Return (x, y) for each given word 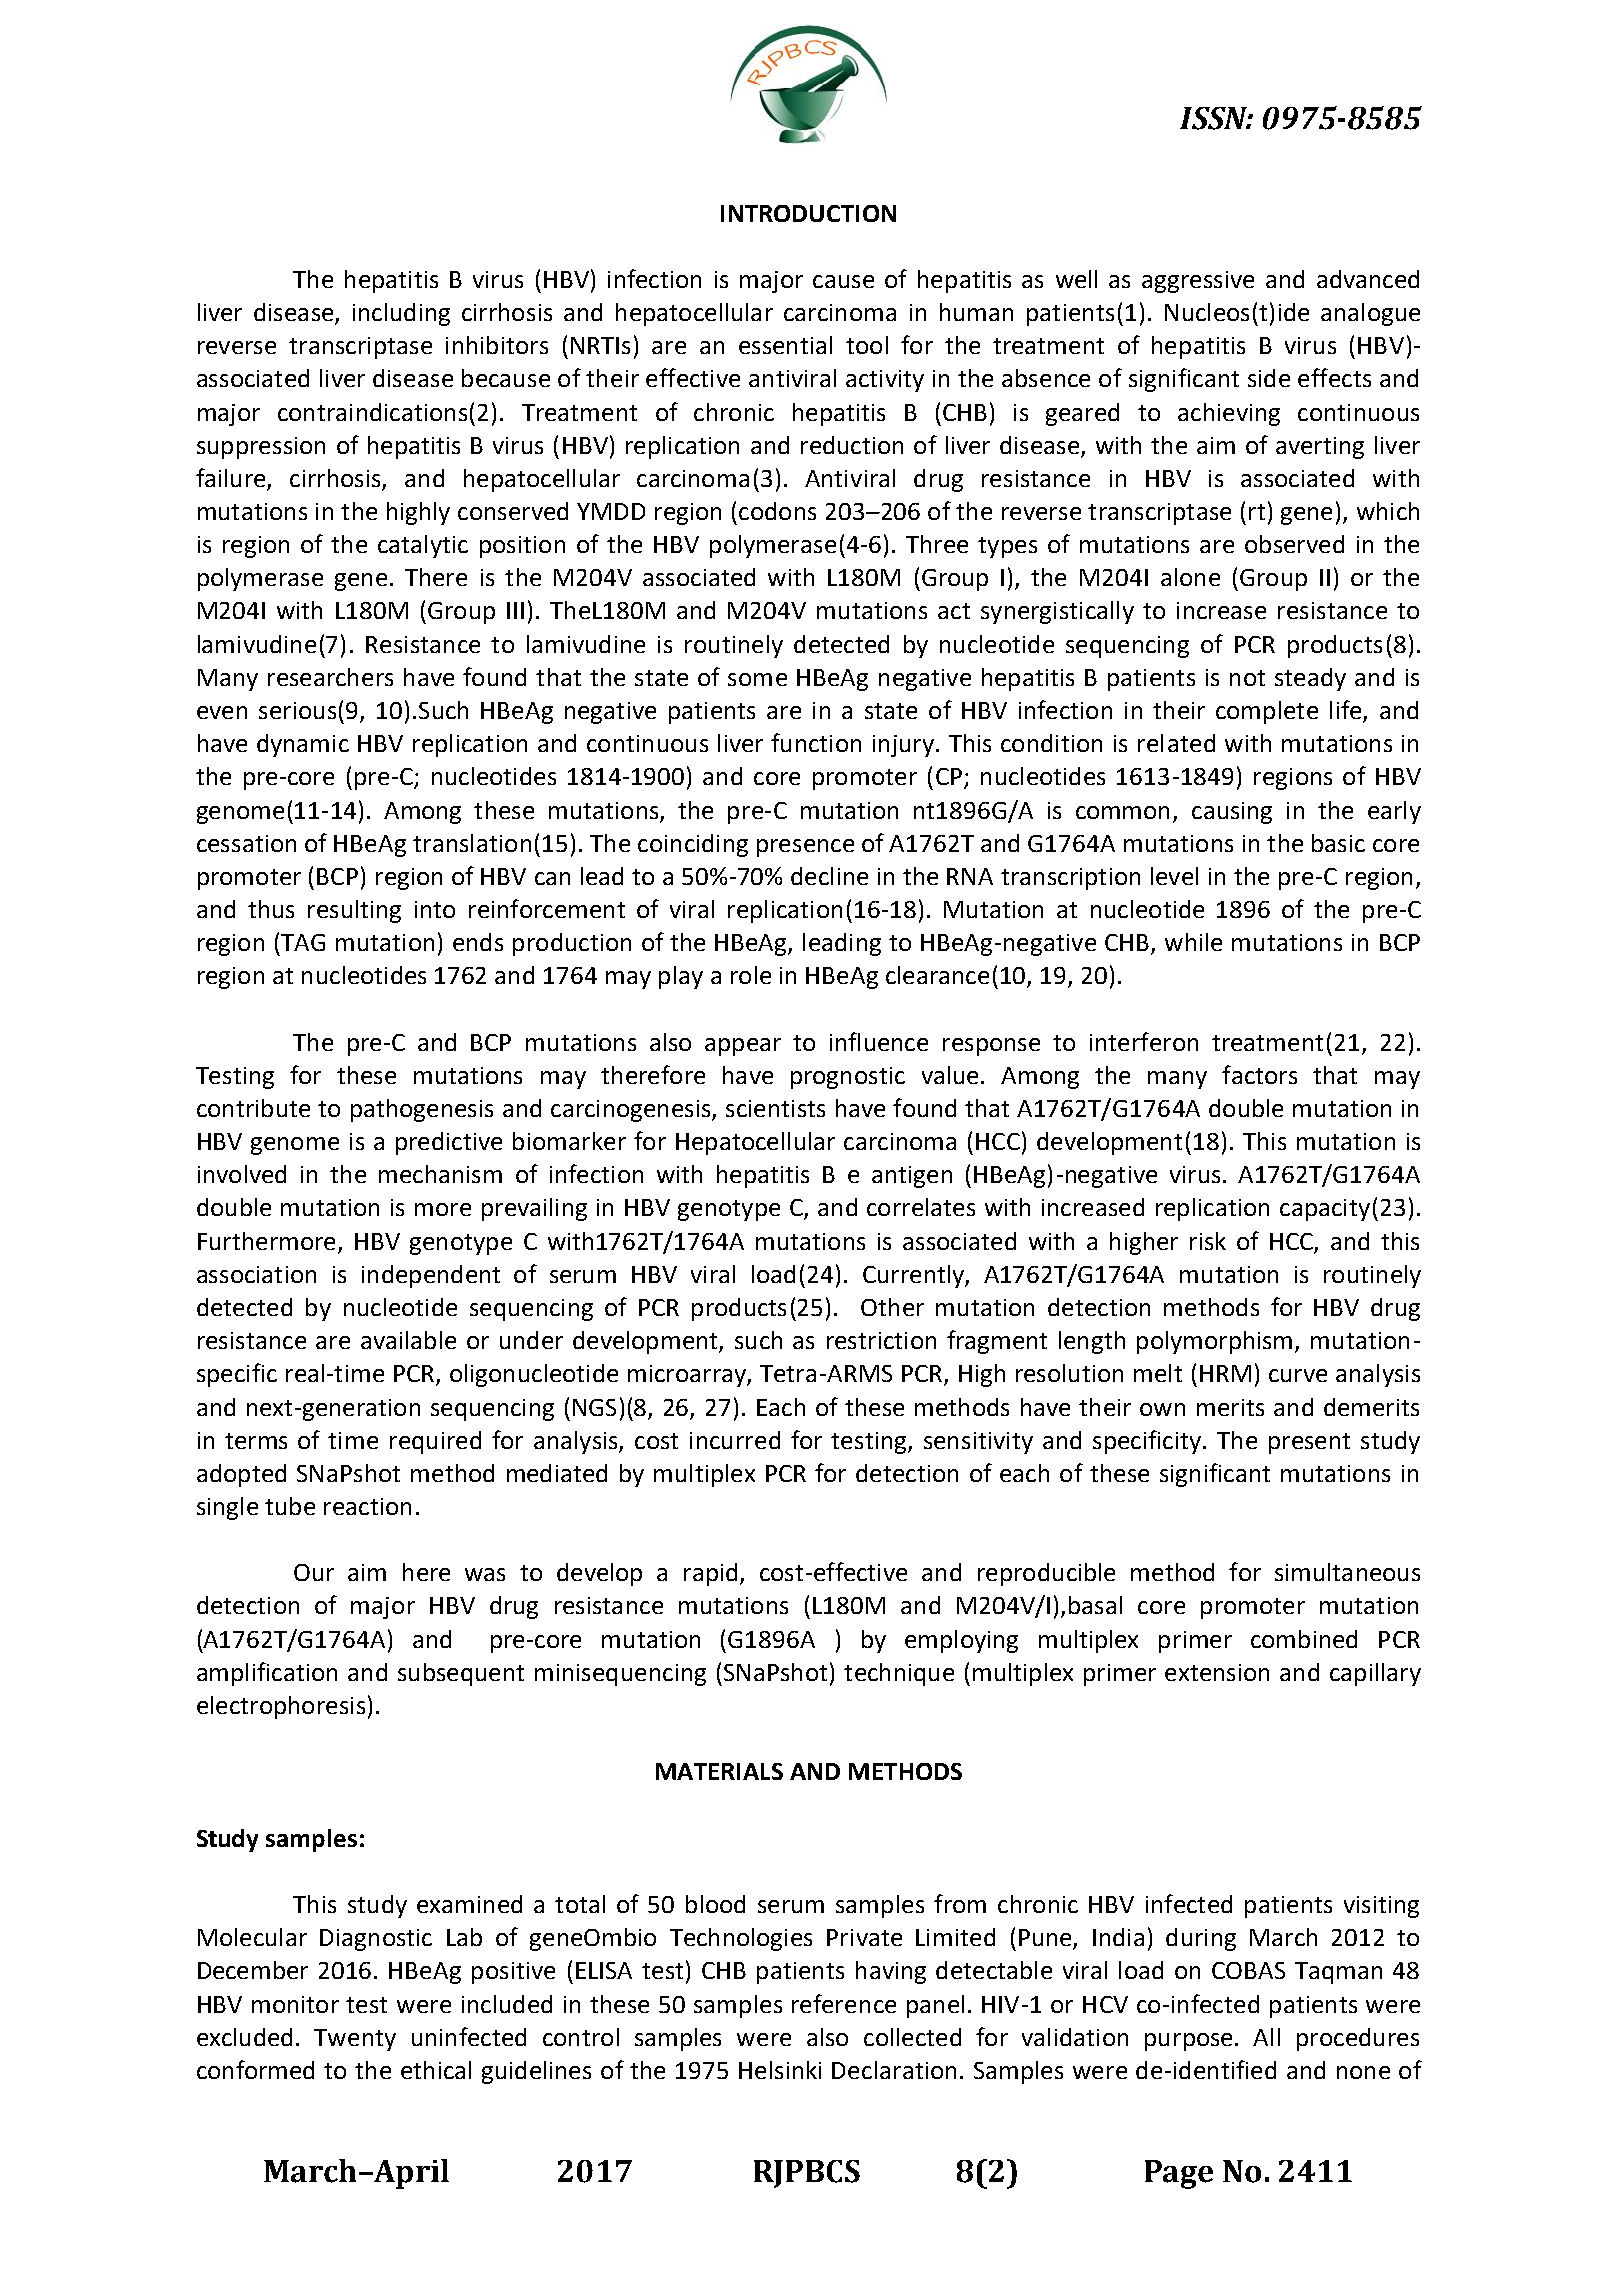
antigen (912, 1177)
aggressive (1198, 282)
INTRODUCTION (808, 213)
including (401, 314)
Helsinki (780, 2070)
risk (1208, 1241)
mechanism (440, 1174)
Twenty (355, 2040)
